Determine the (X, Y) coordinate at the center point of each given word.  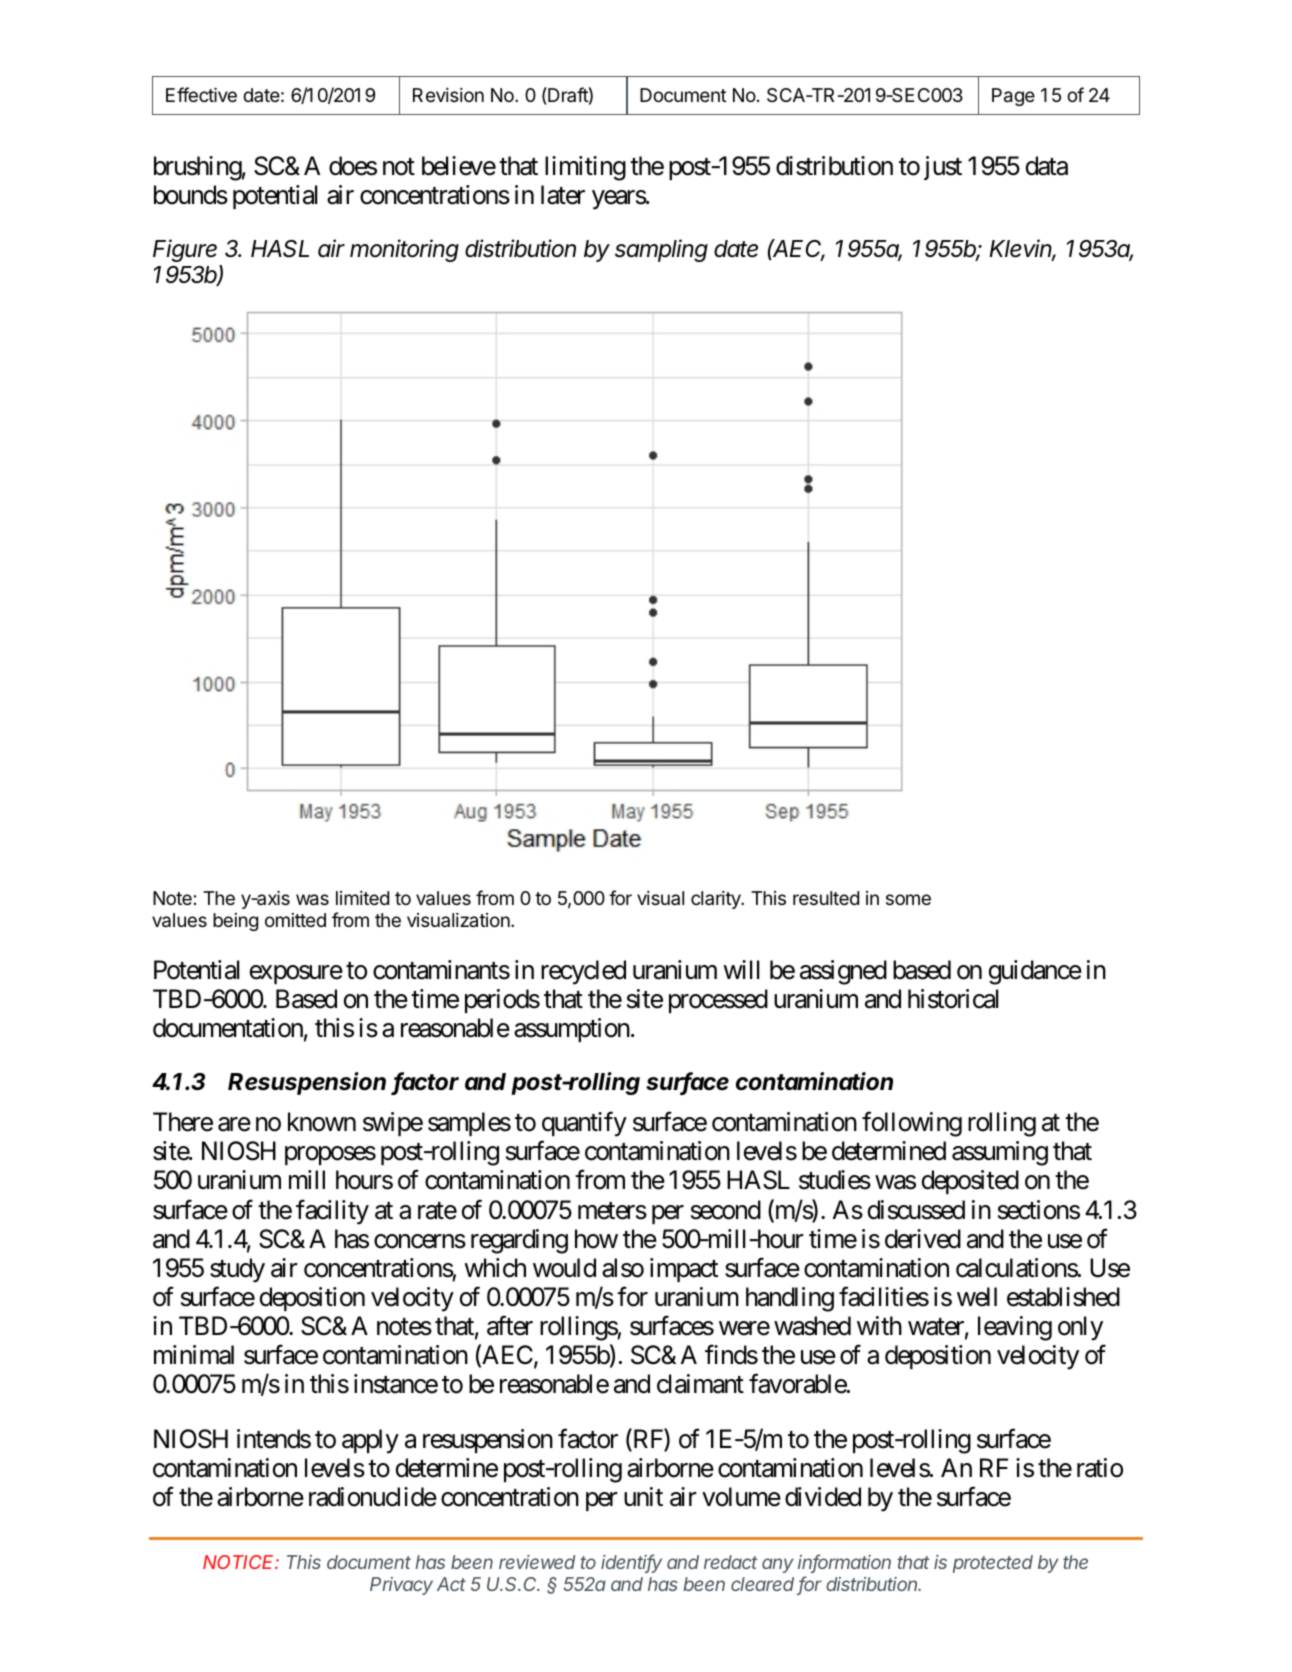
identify (631, 1563)
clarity (717, 900)
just (943, 168)
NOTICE (241, 1562)
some (908, 899)
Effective (201, 94)
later (563, 195)
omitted (295, 920)
